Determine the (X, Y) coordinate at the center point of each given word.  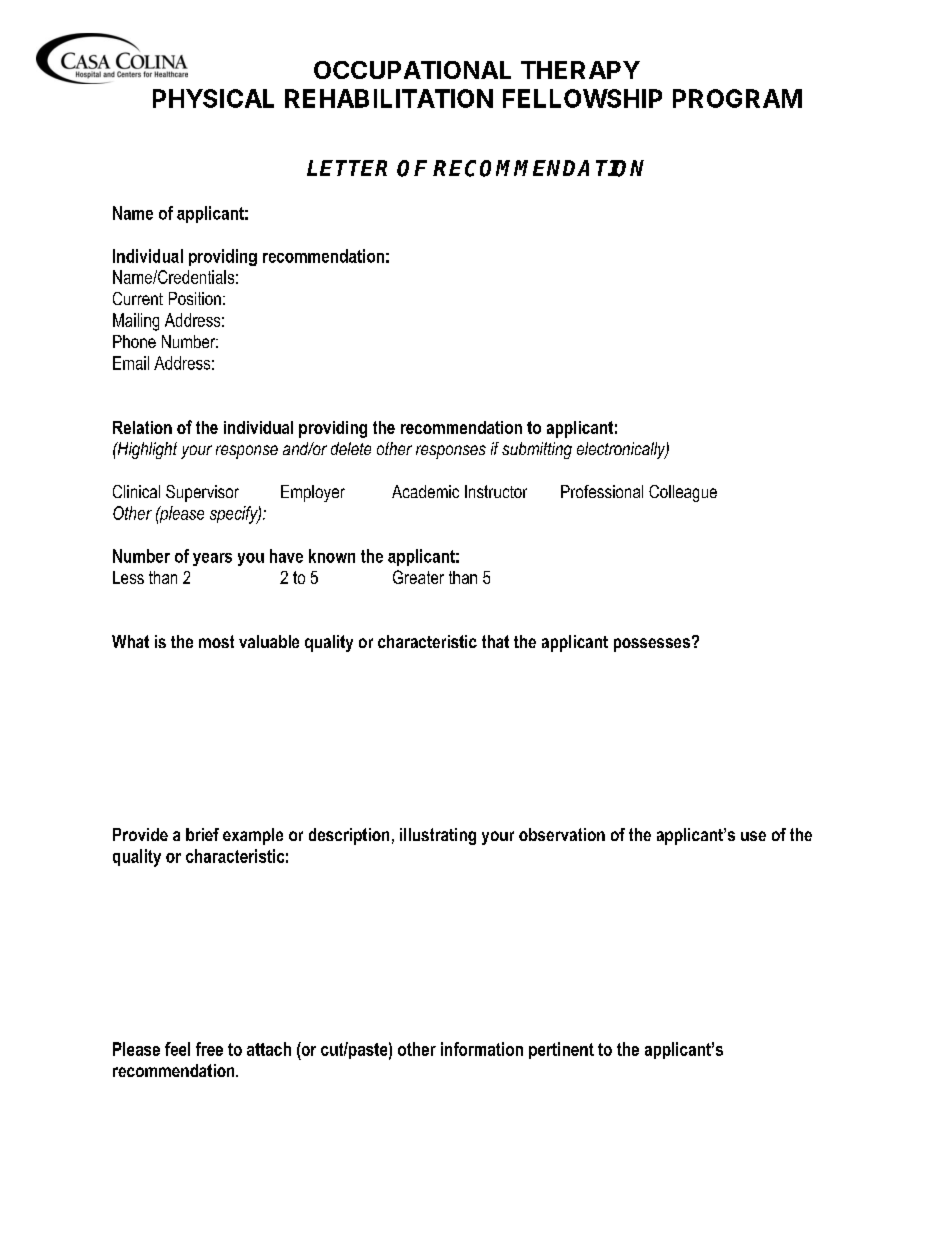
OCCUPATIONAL (412, 70)
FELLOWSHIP (582, 98)
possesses (652, 645)
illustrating (438, 836)
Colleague (683, 493)
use (753, 836)
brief (202, 834)
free (209, 1049)
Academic (425, 491)
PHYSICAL (213, 98)
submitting (537, 450)
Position (195, 298)
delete (351, 448)
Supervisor (202, 493)
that (495, 641)
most (216, 641)
